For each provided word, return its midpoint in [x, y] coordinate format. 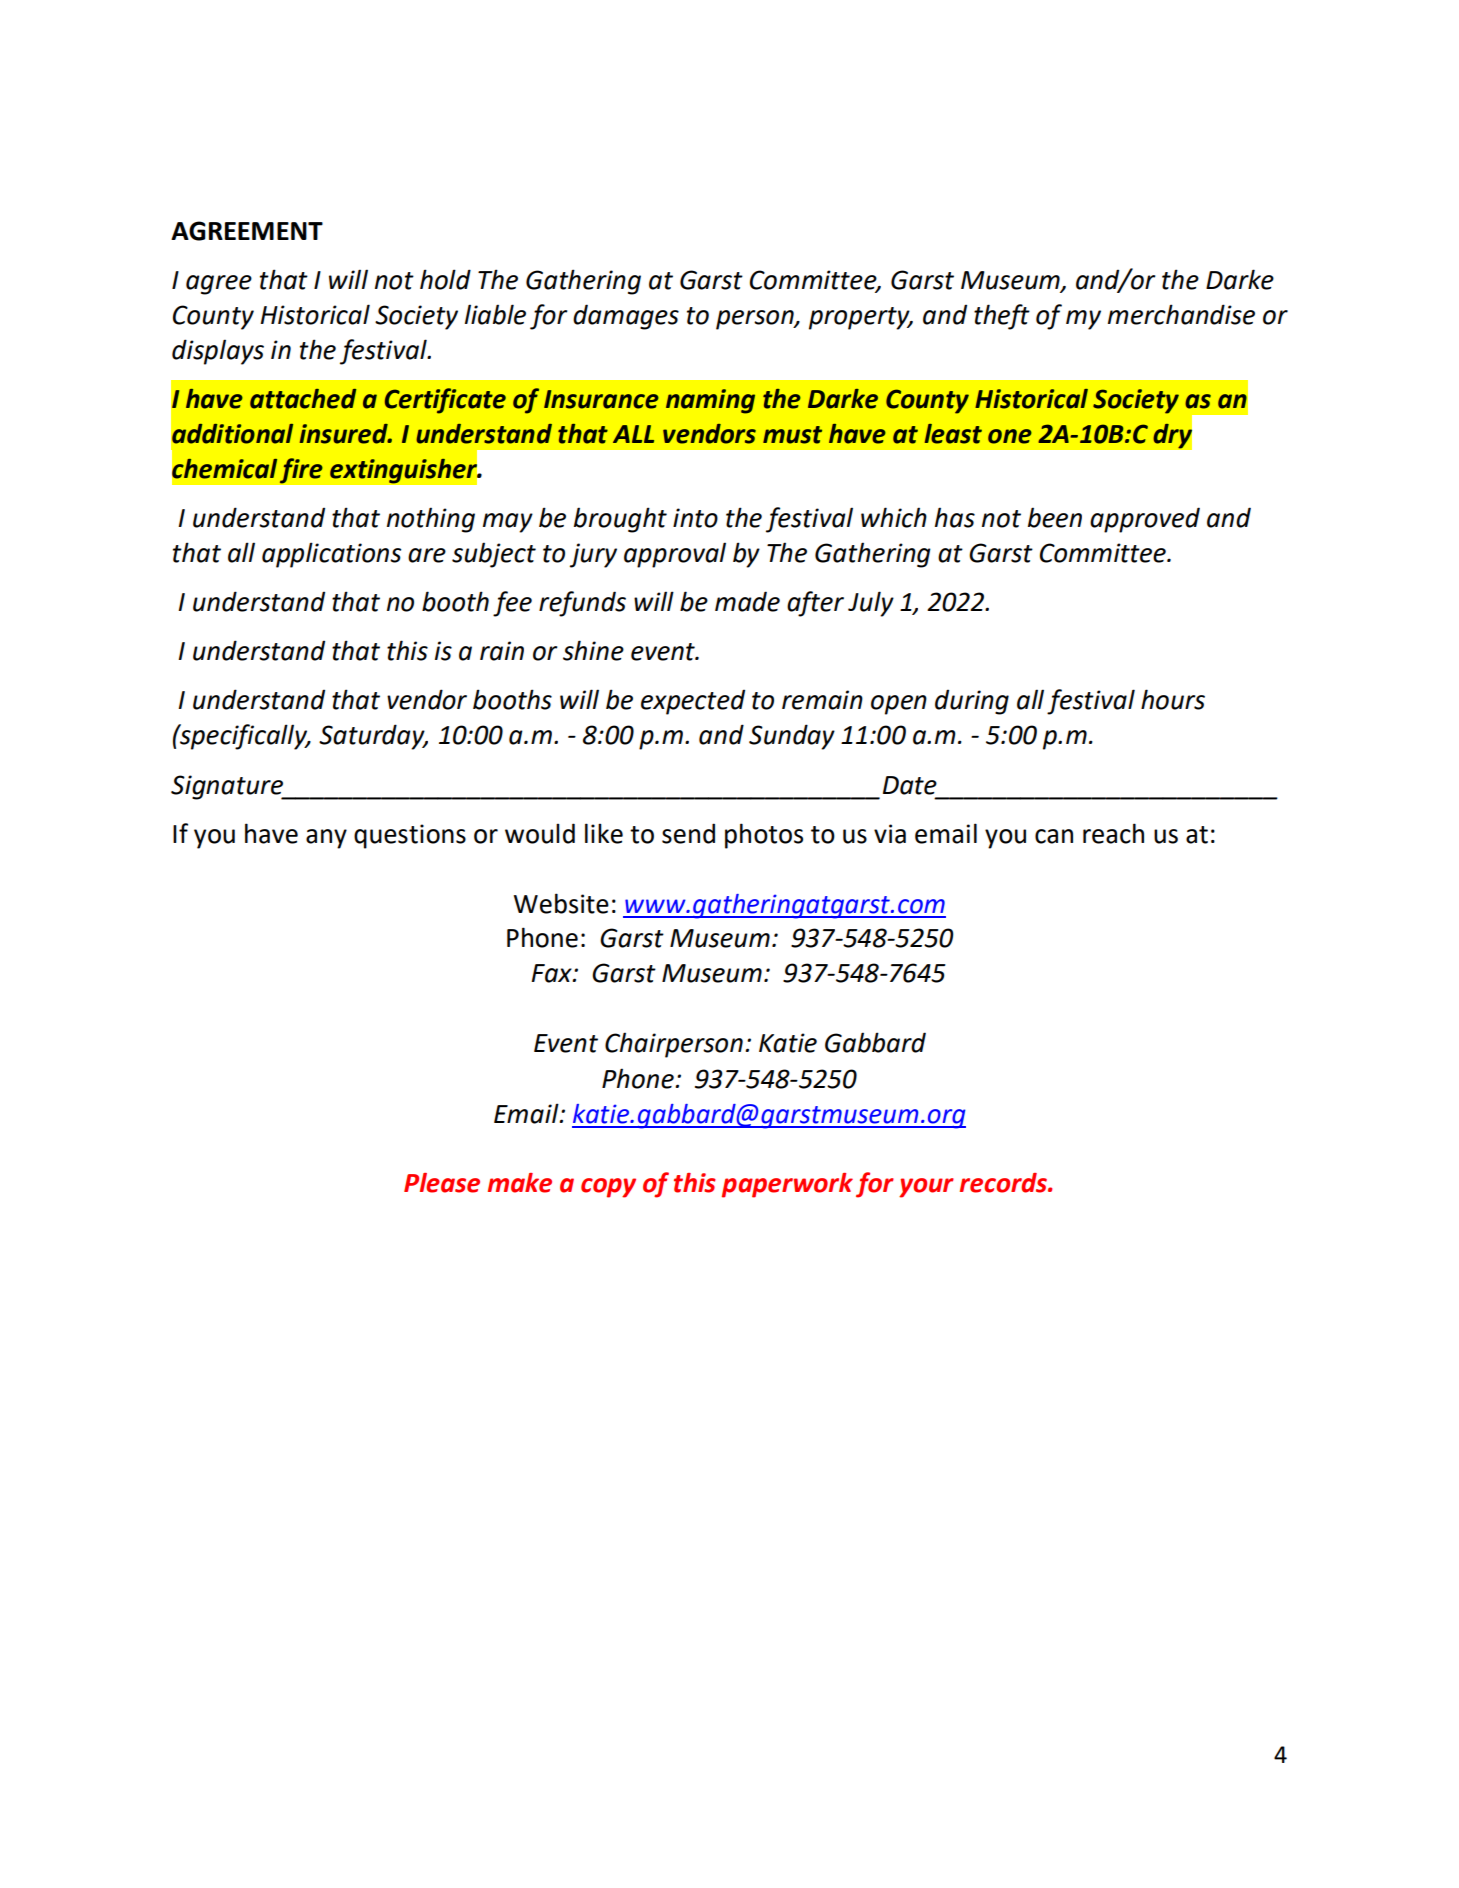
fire [301, 471]
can [1054, 836]
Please [442, 1183]
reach [1113, 833]
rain [502, 651]
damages [626, 317]
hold [445, 279]
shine [593, 650]
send [688, 833]
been [1055, 517]
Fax [552, 973]
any [326, 839]
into [695, 518]
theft [1002, 317]
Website [561, 903]
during [972, 702]
